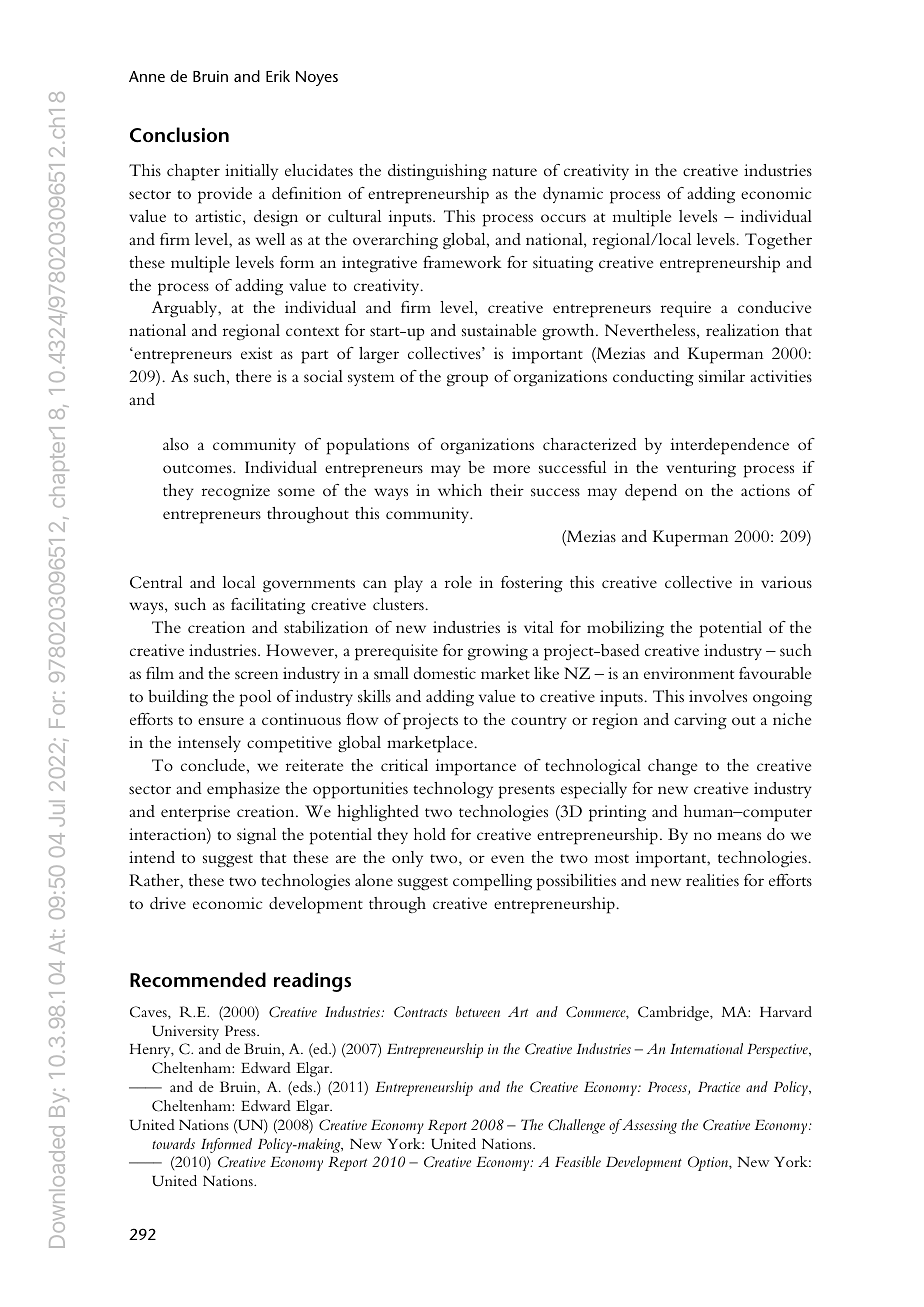 This screenshot has width=924, height=1307. I want to click on Conclusion, so click(179, 135).
